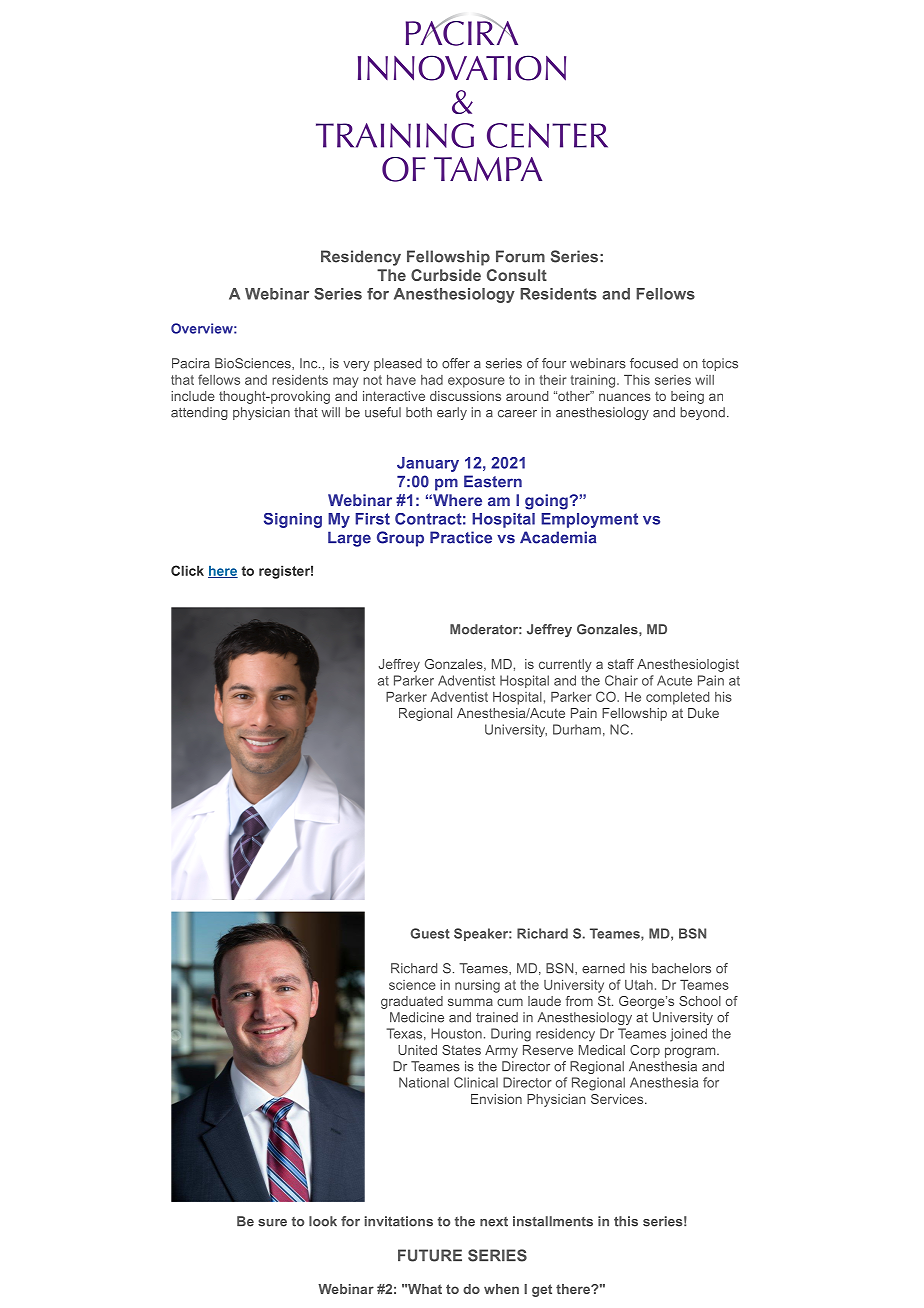  I want to click on Practice, so click(461, 537).
